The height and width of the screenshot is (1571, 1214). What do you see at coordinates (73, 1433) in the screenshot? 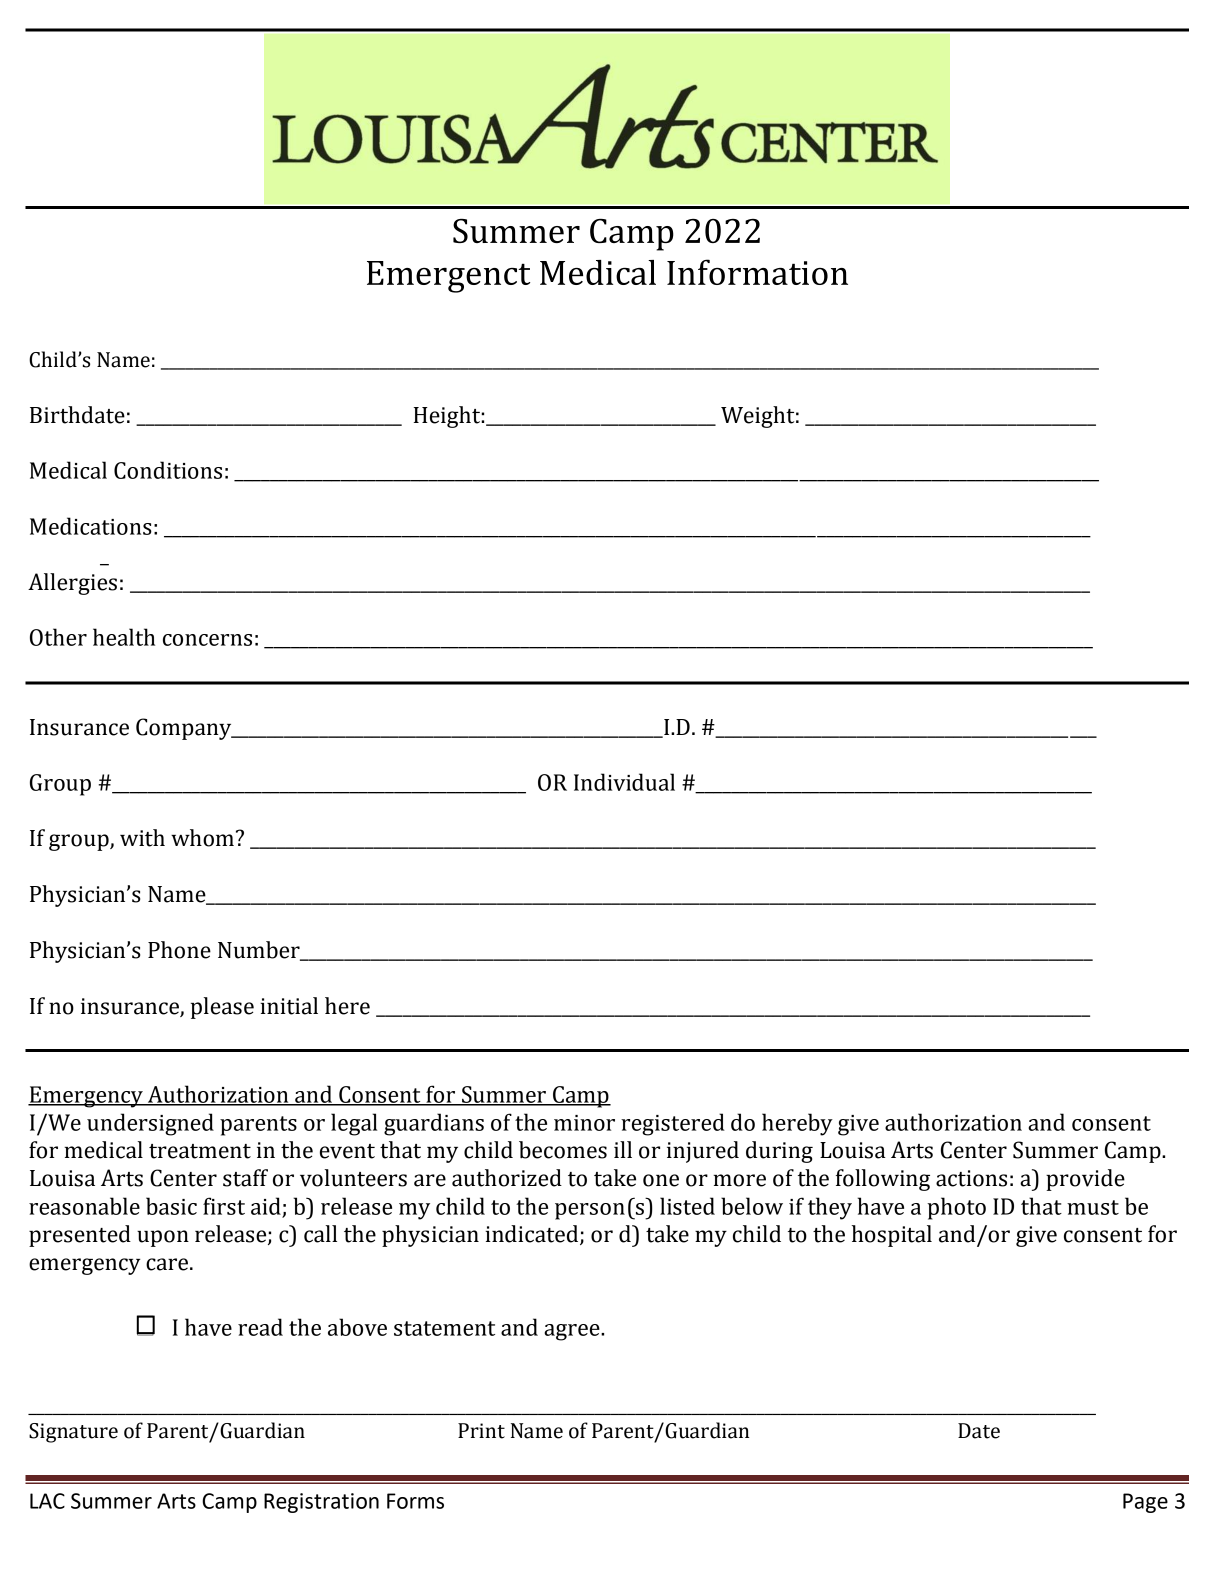
I see `Signature` at bounding box center [73, 1433].
